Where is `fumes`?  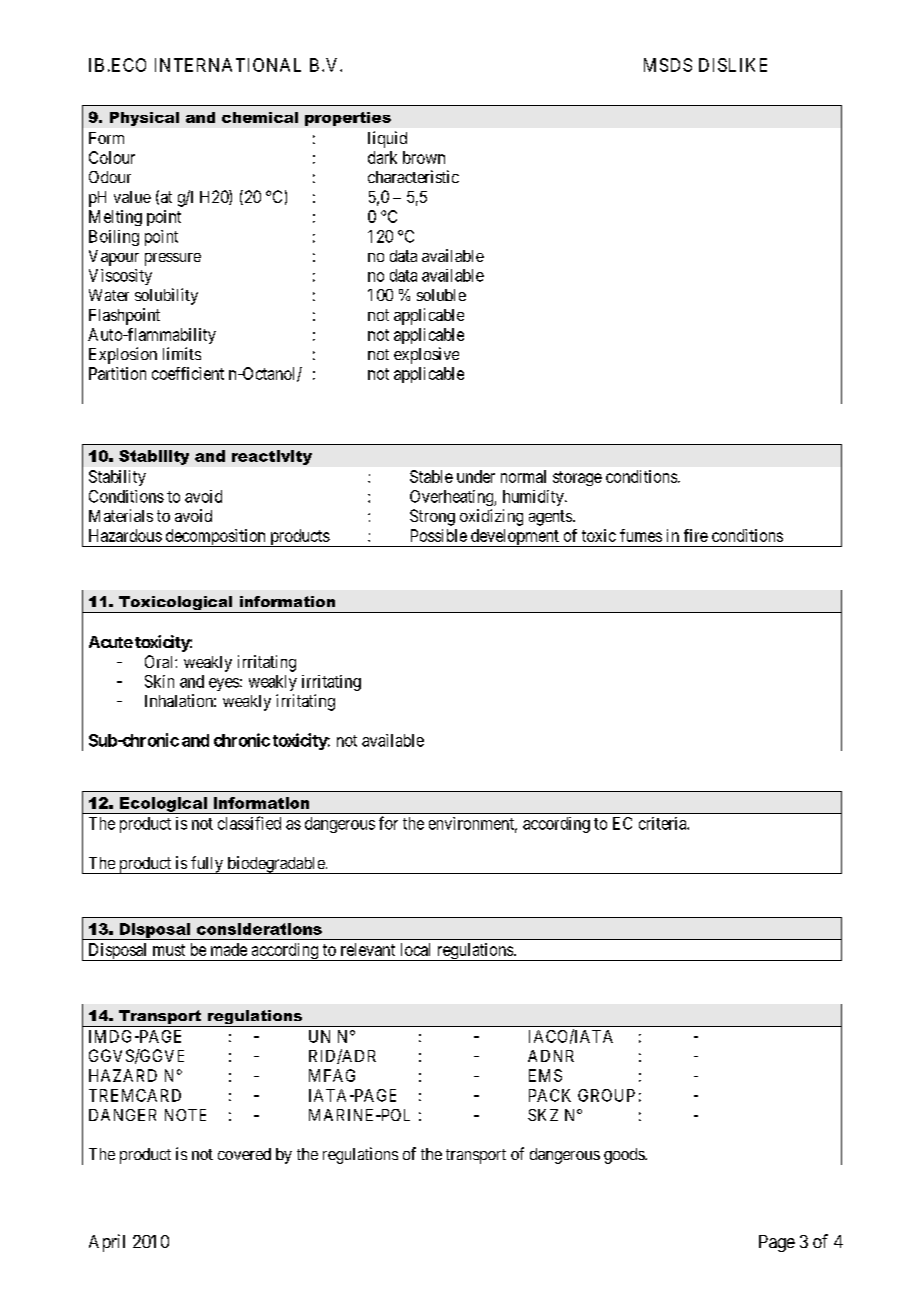 fumes is located at coordinates (641, 535).
